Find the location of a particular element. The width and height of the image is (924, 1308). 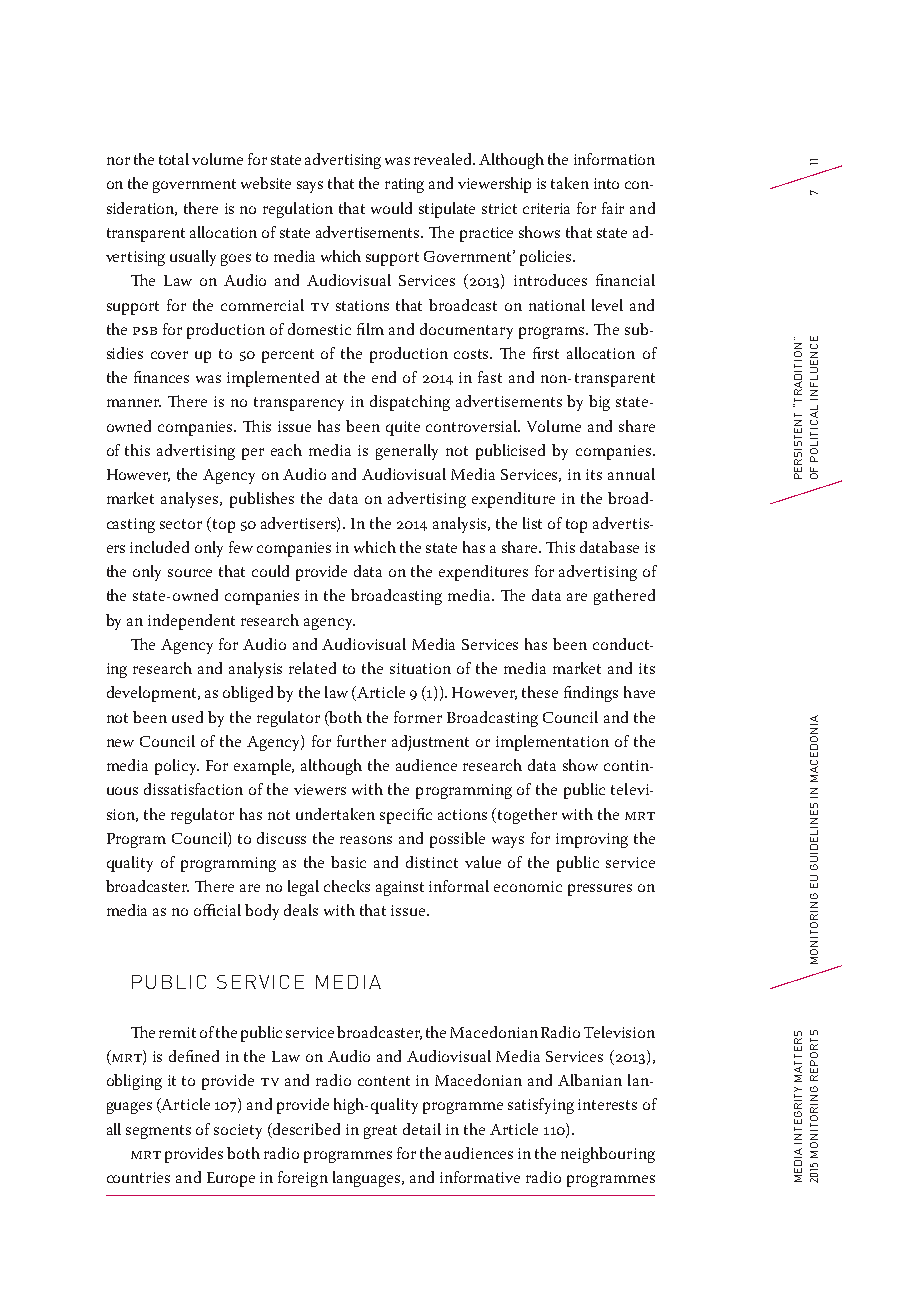

improving is located at coordinates (592, 840).
